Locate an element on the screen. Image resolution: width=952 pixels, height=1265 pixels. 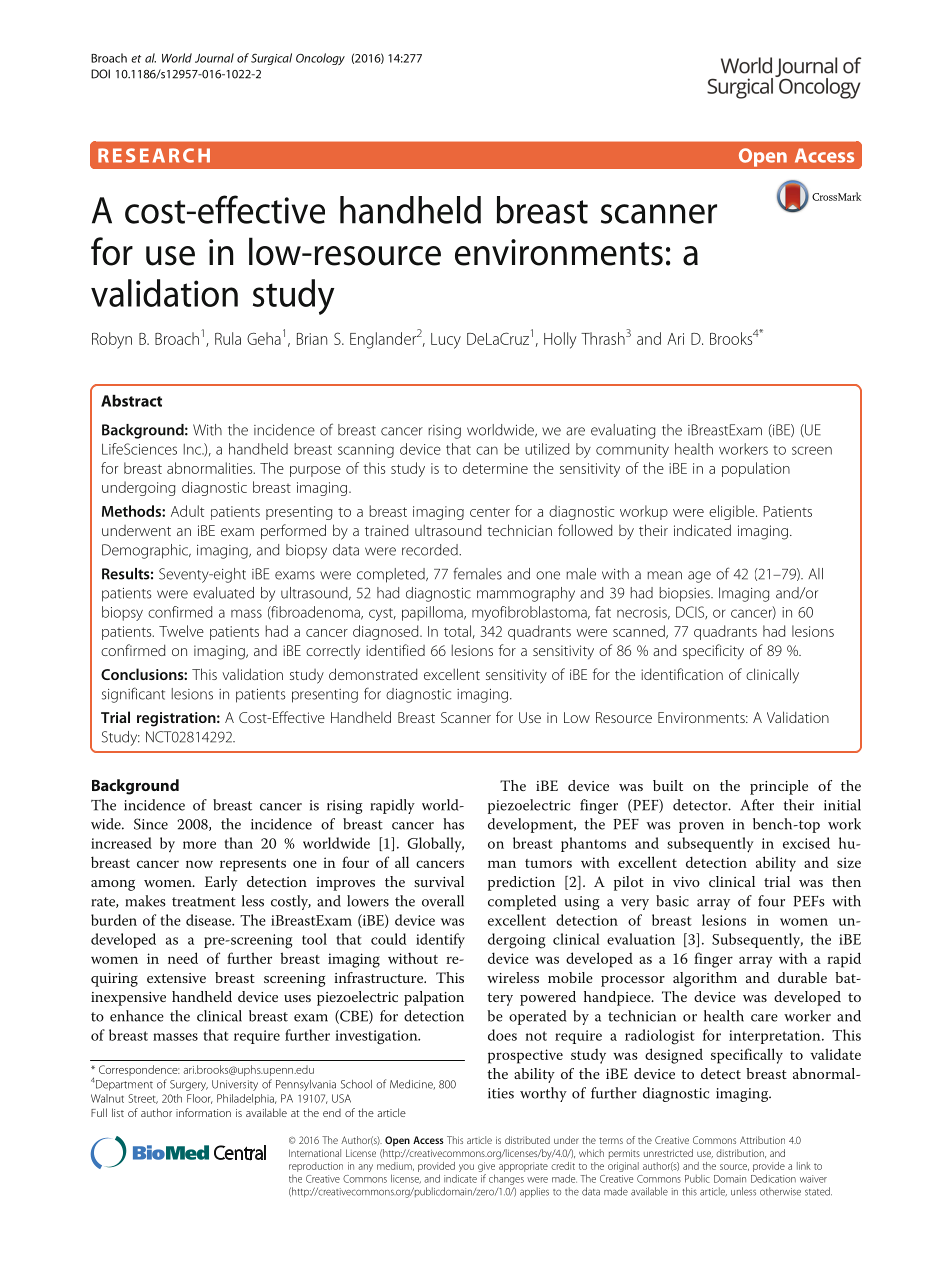
Journal is located at coordinates (214, 58).
